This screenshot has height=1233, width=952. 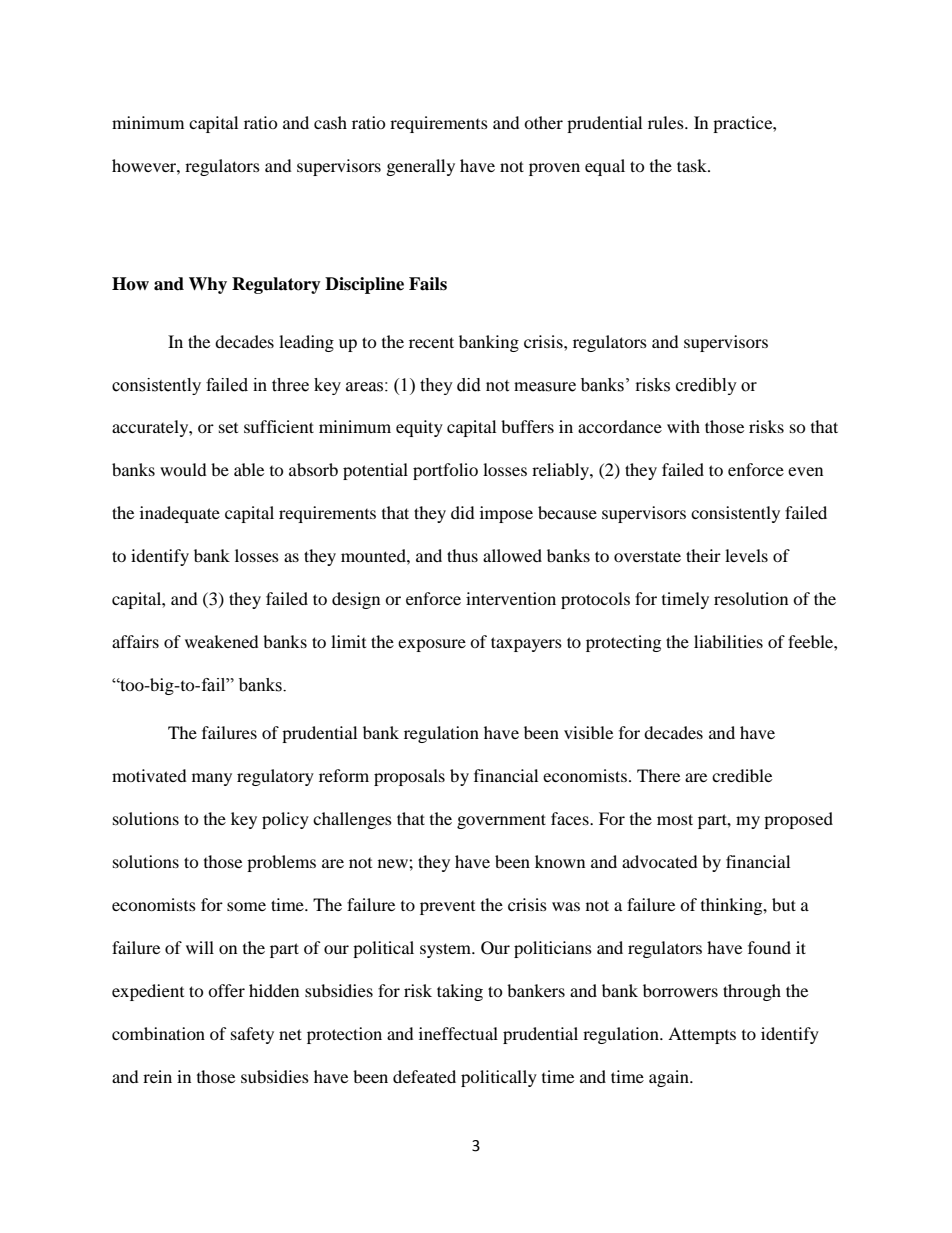 I want to click on safety, so click(x=252, y=1035).
